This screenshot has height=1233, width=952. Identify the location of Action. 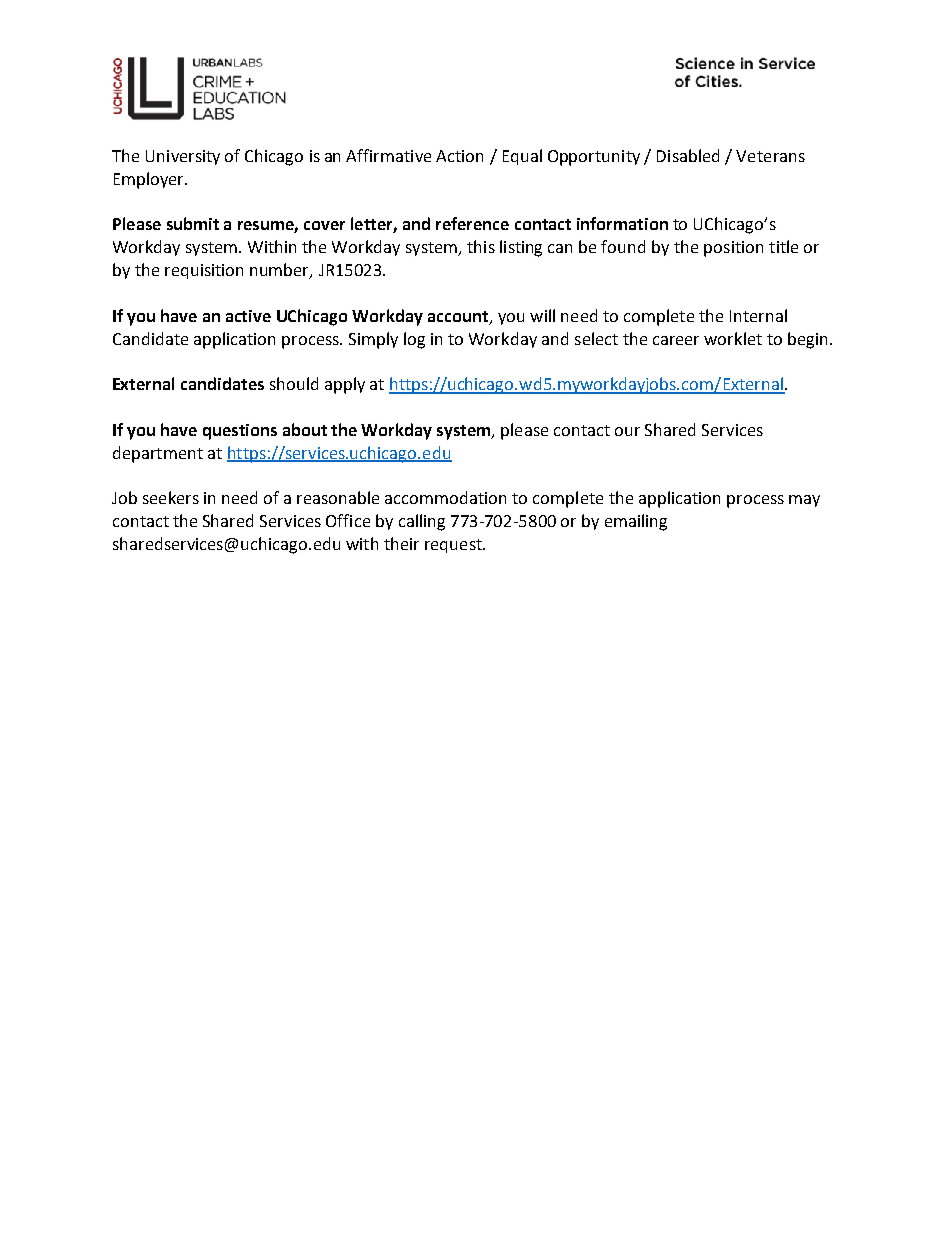
(459, 156).
